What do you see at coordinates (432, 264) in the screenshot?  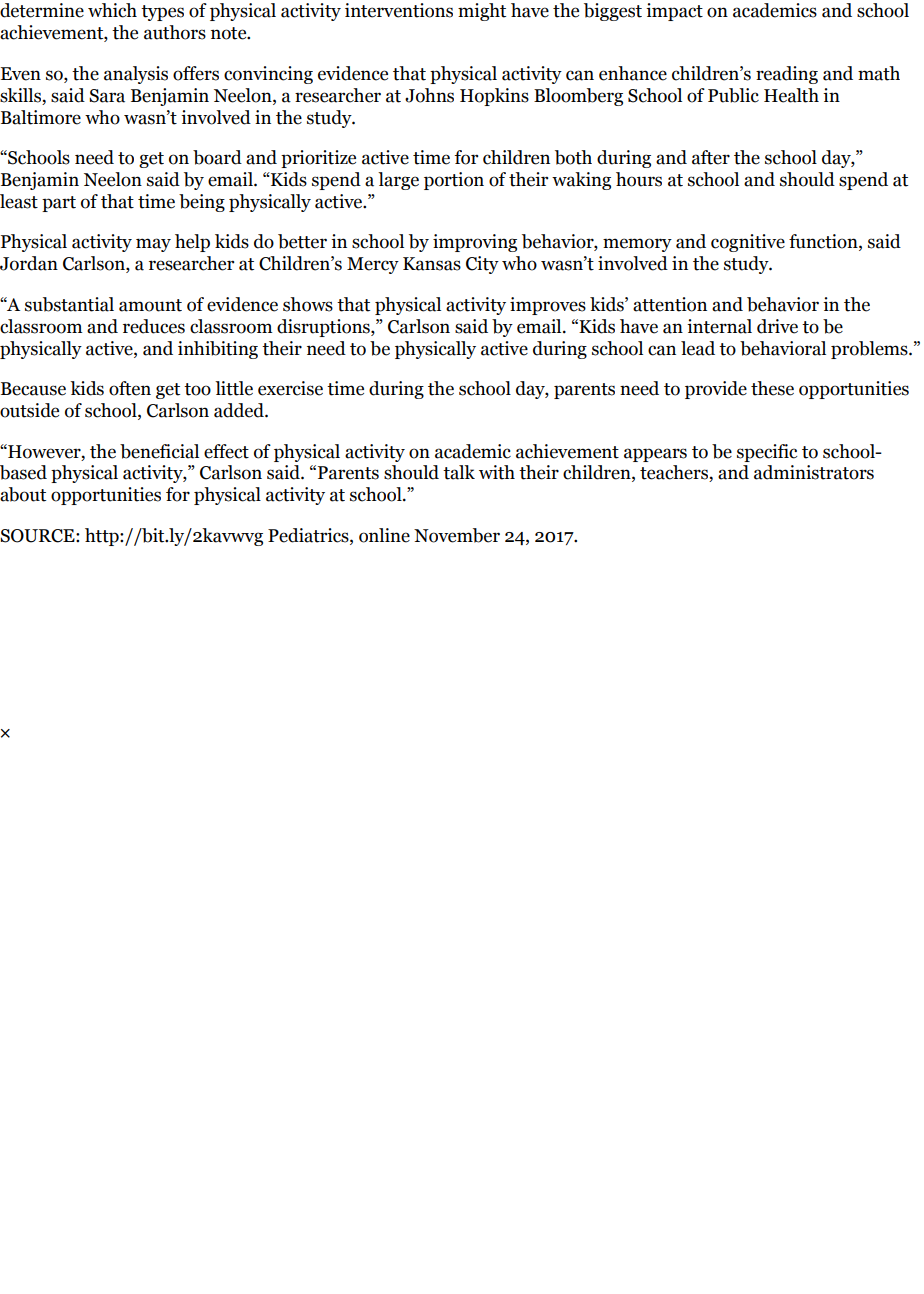 I see `Kansas` at bounding box center [432, 264].
